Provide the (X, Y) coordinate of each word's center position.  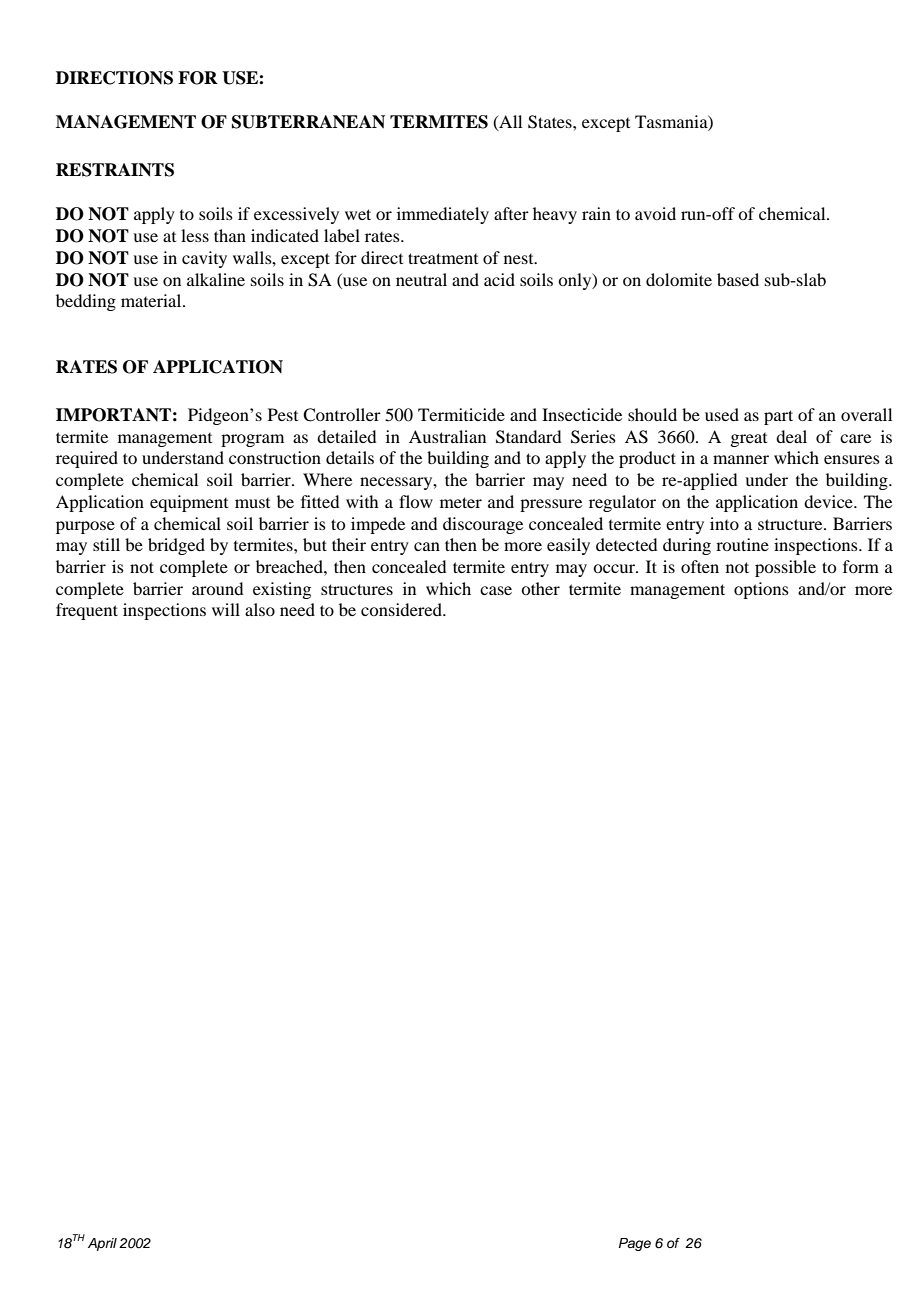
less (195, 235)
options (761, 590)
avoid (655, 213)
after (511, 213)
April (102, 1244)
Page (635, 1244)
